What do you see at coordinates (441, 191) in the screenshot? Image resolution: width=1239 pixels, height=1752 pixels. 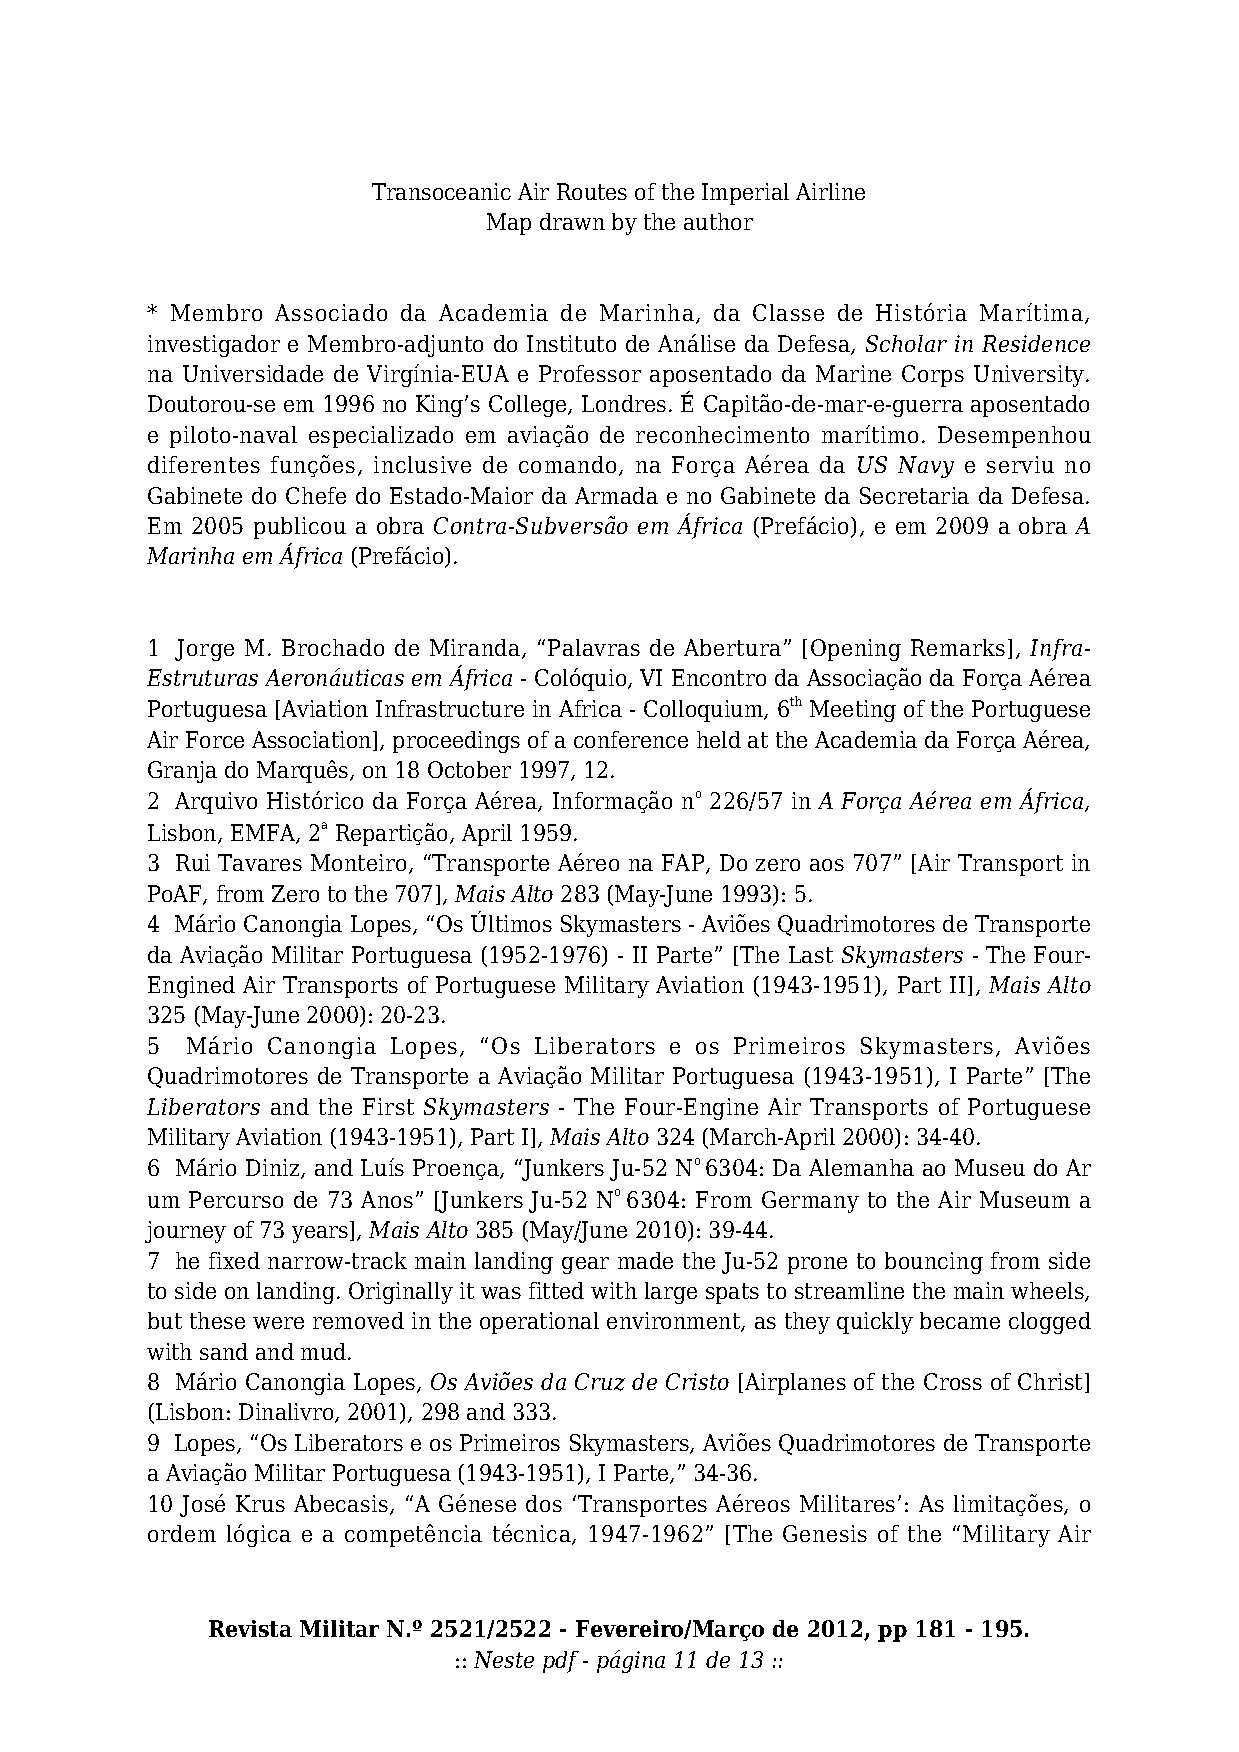 I see `Transoceanic` at bounding box center [441, 191].
